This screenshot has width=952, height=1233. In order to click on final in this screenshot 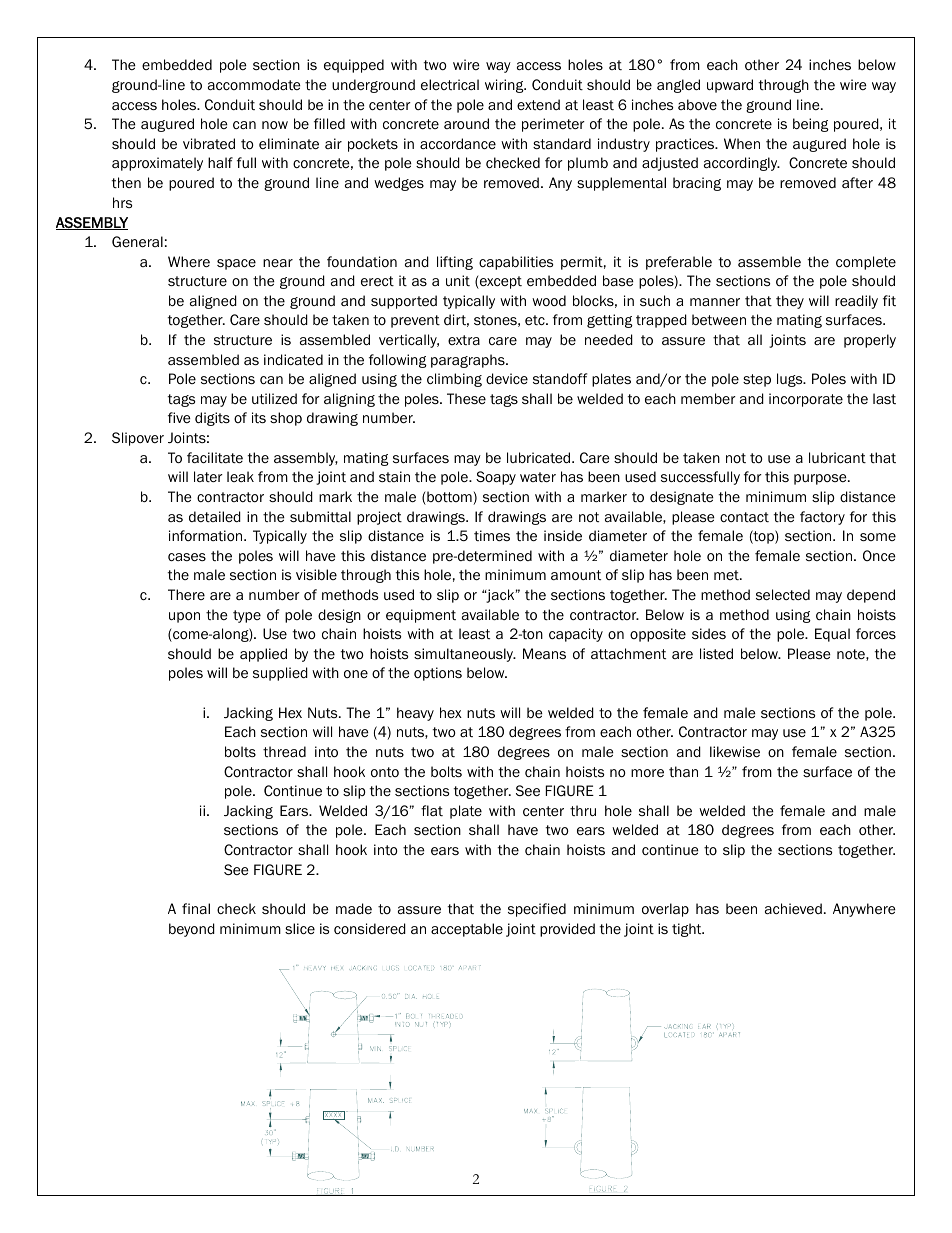, I will do `click(196, 908)`.
